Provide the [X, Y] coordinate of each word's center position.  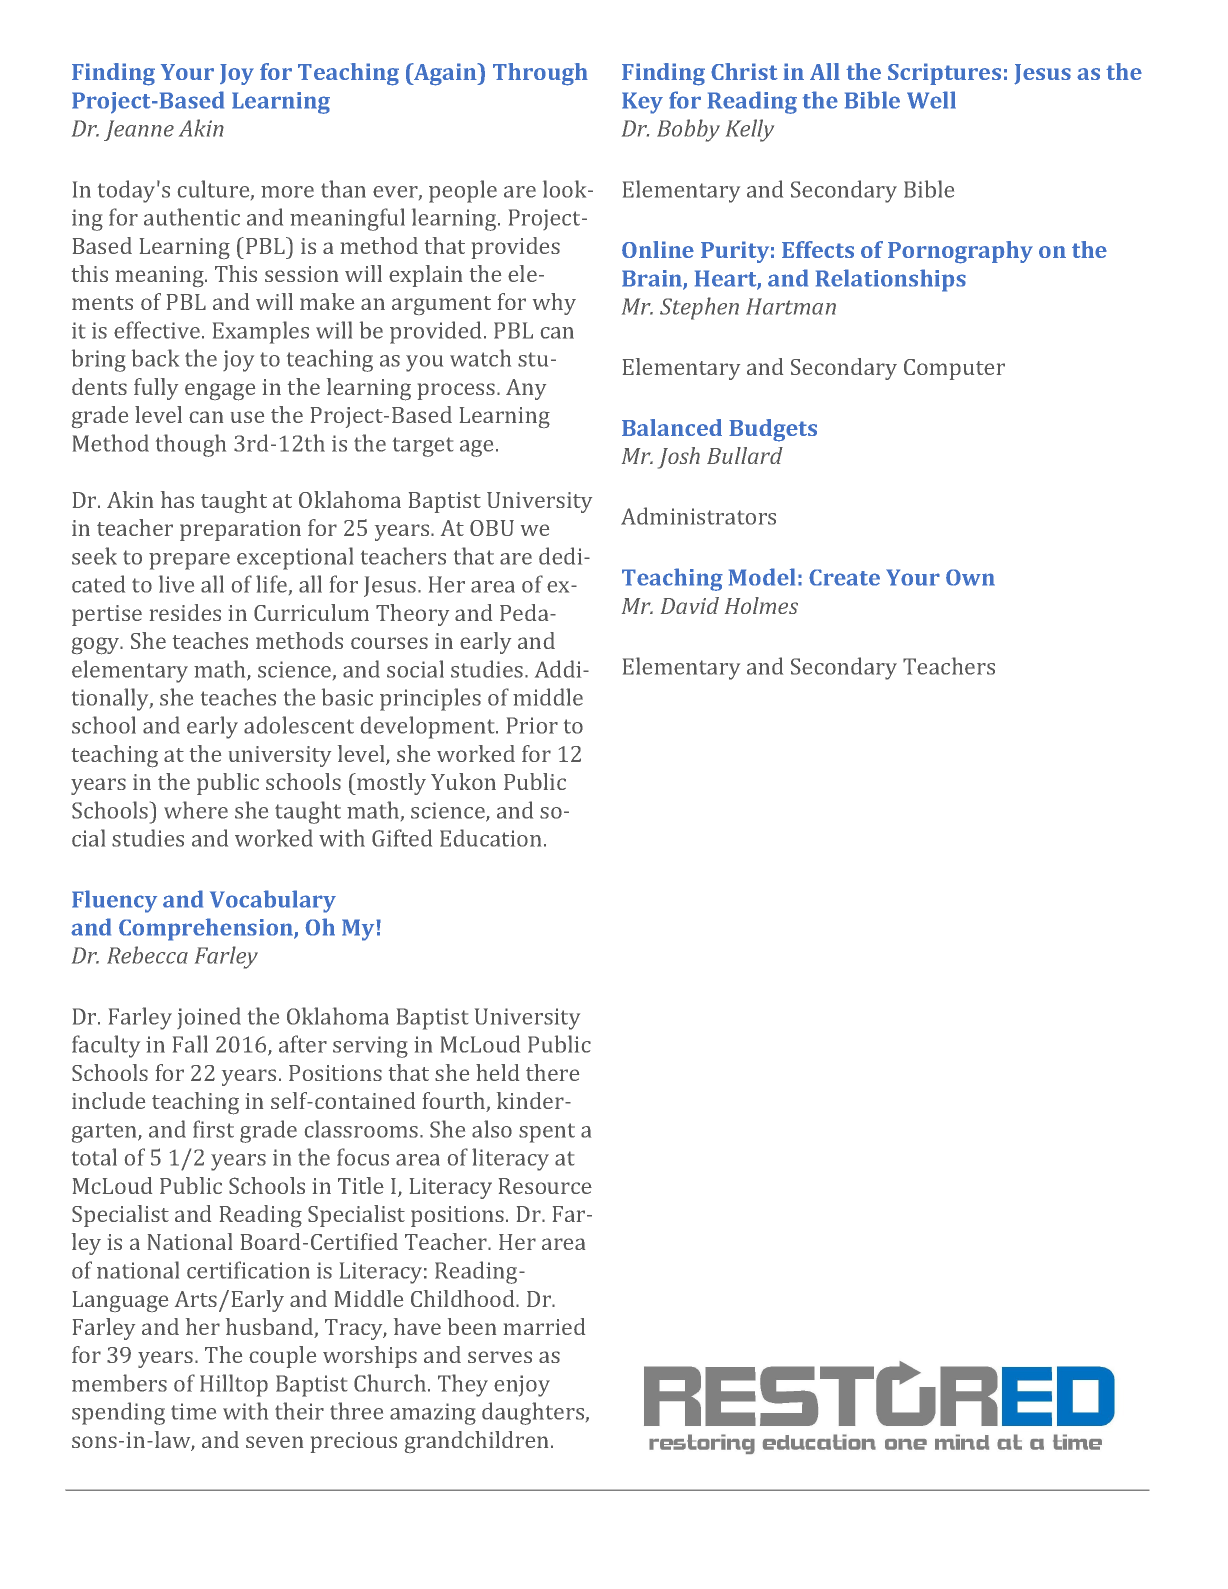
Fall [190, 1044]
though [191, 445]
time [193, 1411]
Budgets [773, 430]
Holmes [761, 605]
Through [540, 74]
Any [526, 389]
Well [931, 100]
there [552, 1072]
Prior [532, 725]
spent [547, 1133]
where [196, 810]
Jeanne [139, 130]
